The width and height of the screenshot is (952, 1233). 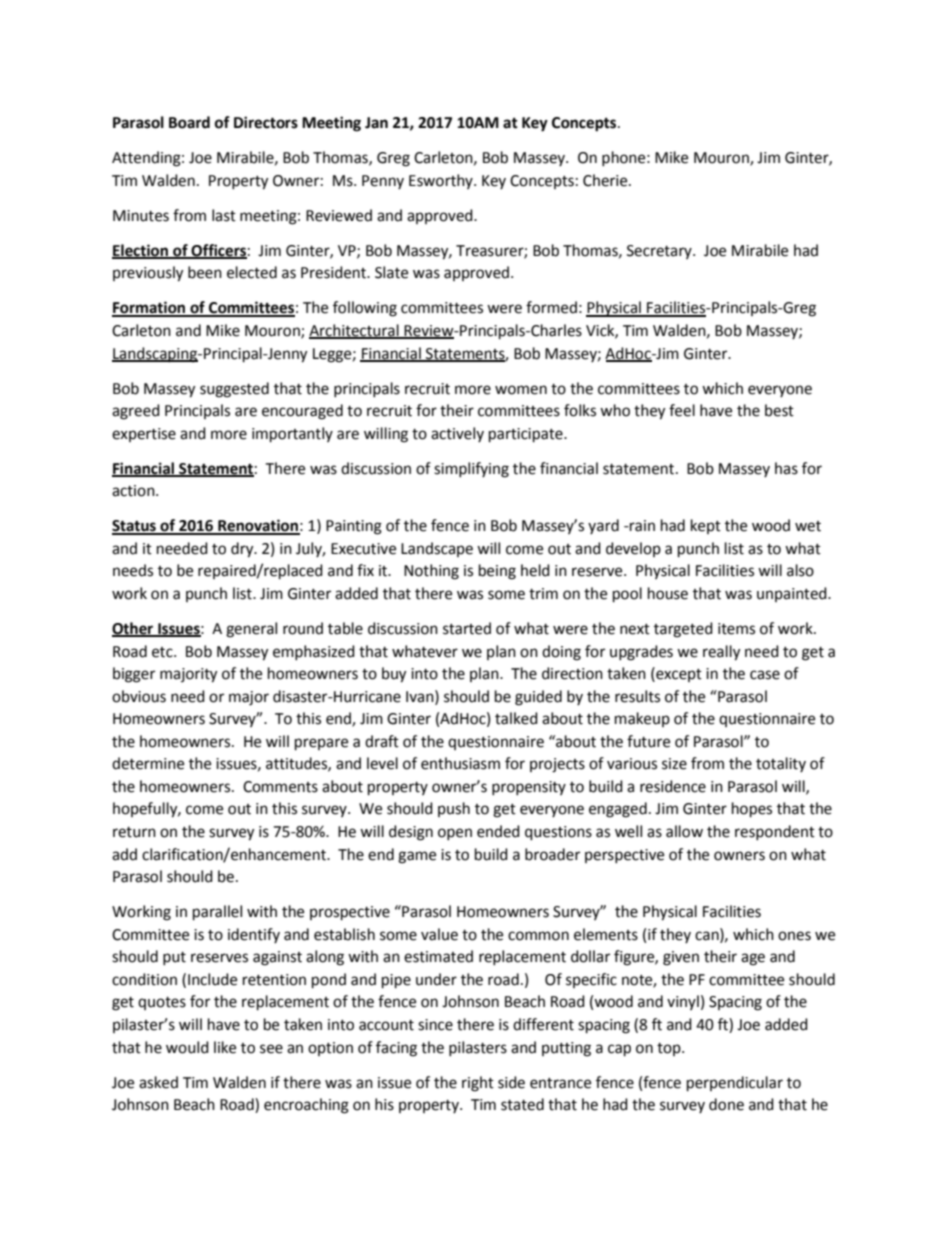 I want to click on determine, so click(x=148, y=763).
